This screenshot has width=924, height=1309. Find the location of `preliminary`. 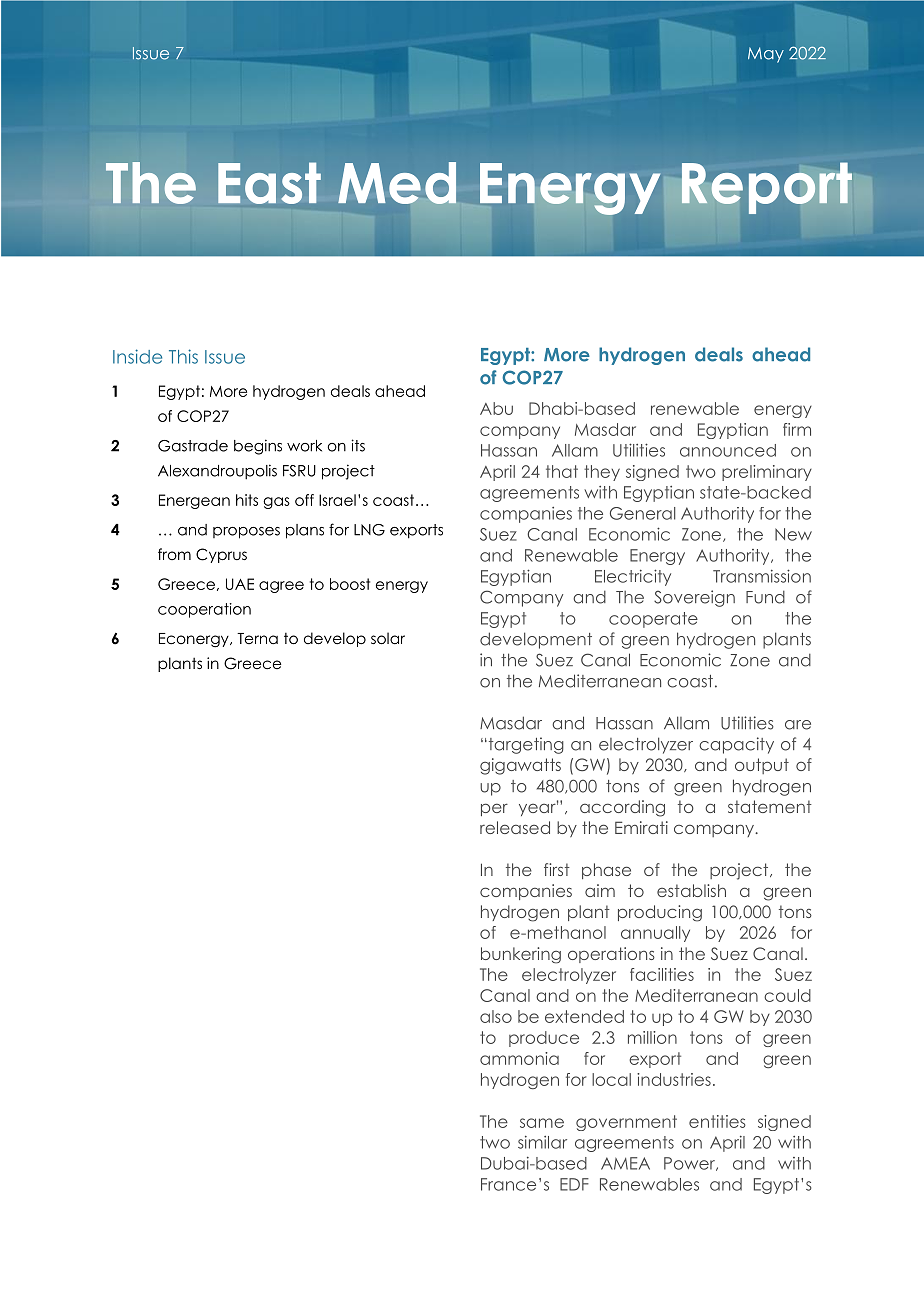

preliminary is located at coordinates (767, 473).
